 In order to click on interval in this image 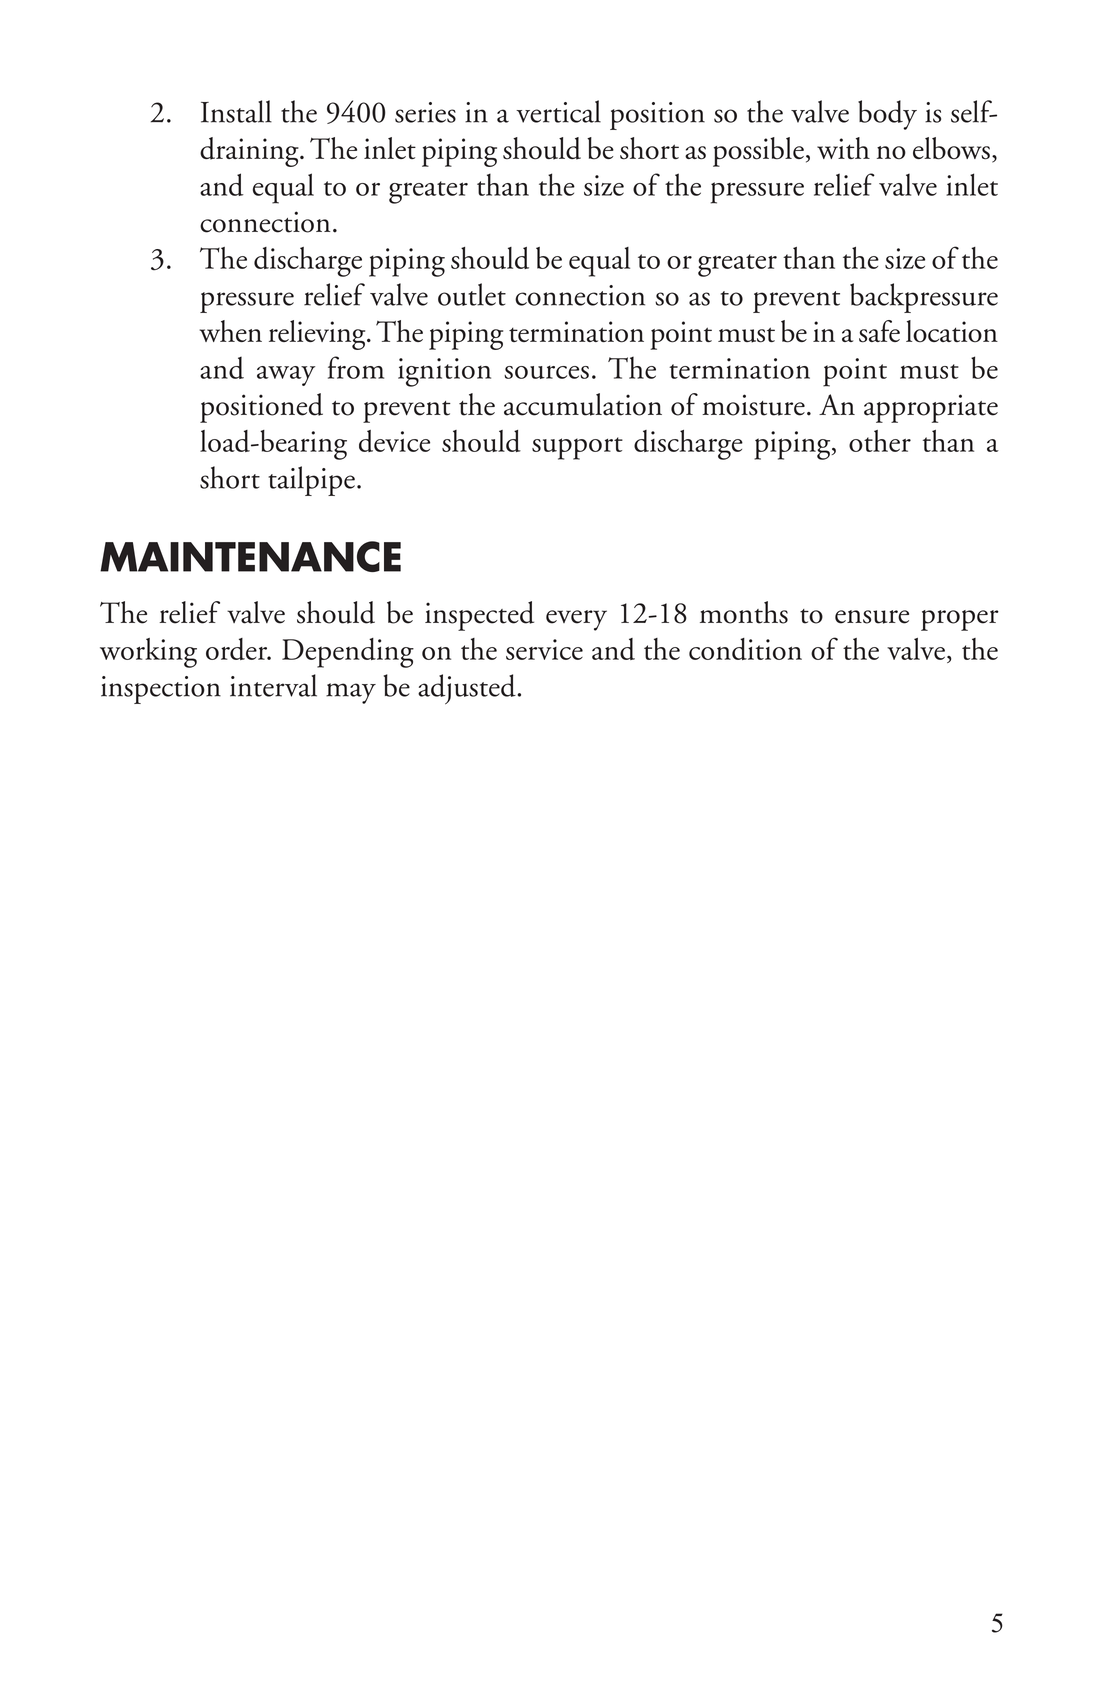, I will do `click(273, 685)`.
